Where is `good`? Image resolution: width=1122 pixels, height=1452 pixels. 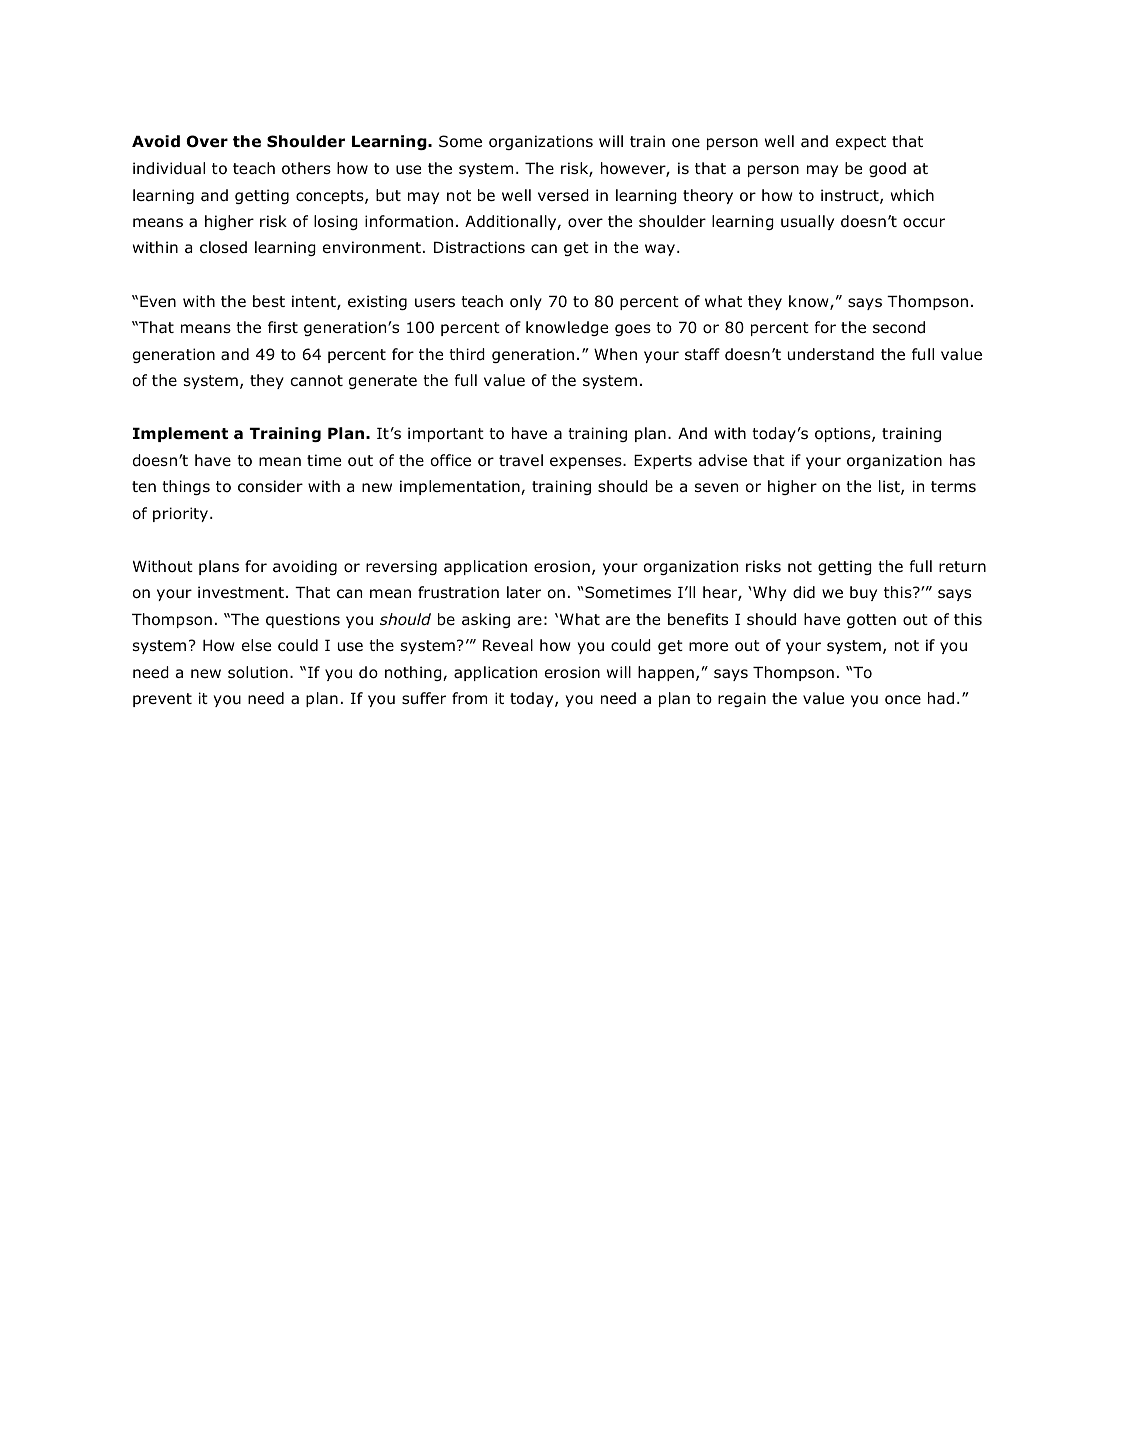
good is located at coordinates (887, 169).
